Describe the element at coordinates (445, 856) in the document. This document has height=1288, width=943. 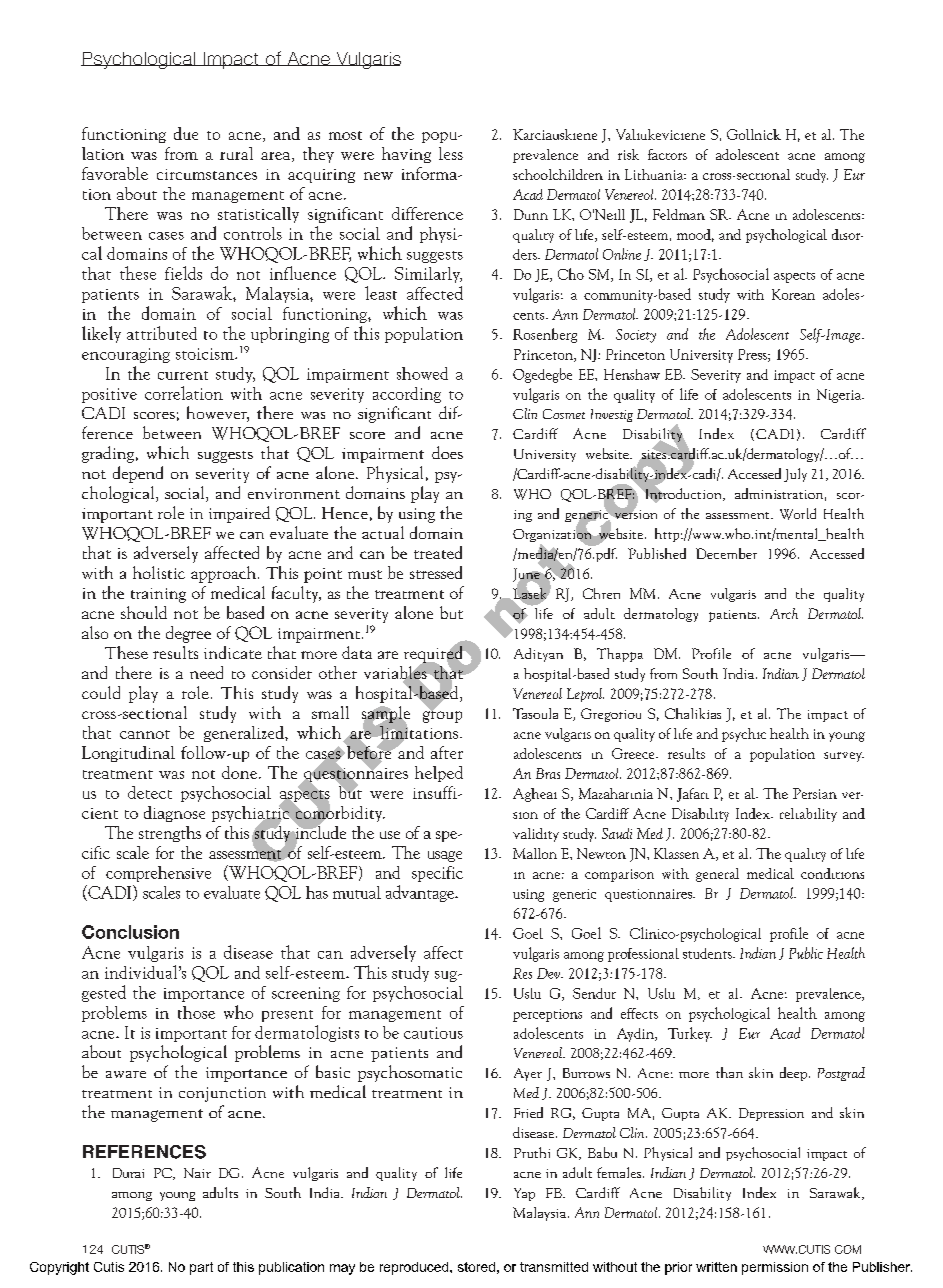
I see `usage` at that location.
